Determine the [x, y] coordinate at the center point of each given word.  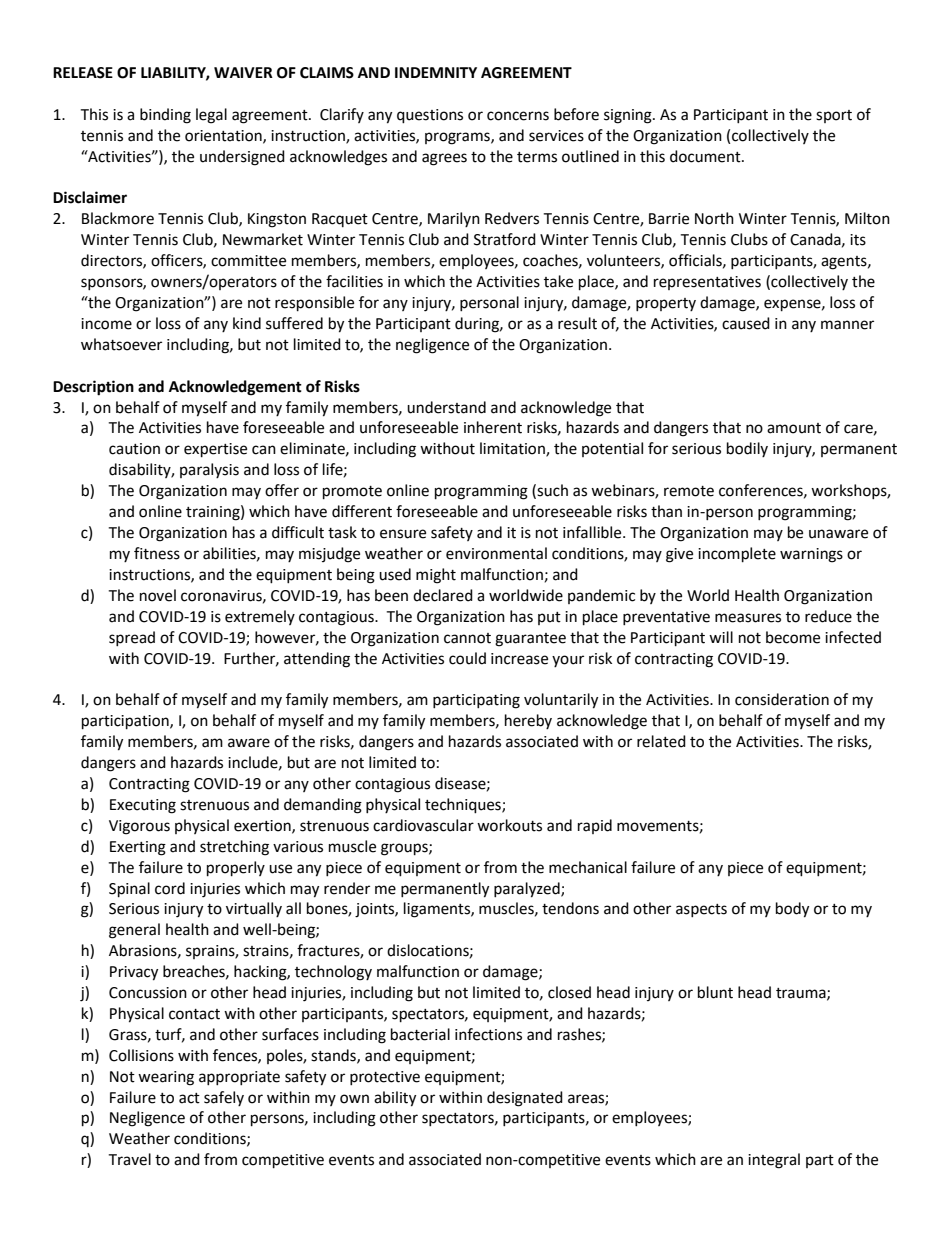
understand [446, 407]
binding [165, 116]
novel [158, 595]
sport [834, 116]
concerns [518, 116]
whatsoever [121, 344]
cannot [467, 638]
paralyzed [528, 890]
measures [748, 618]
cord [170, 888]
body [792, 910]
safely [224, 1098]
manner [847, 325]
